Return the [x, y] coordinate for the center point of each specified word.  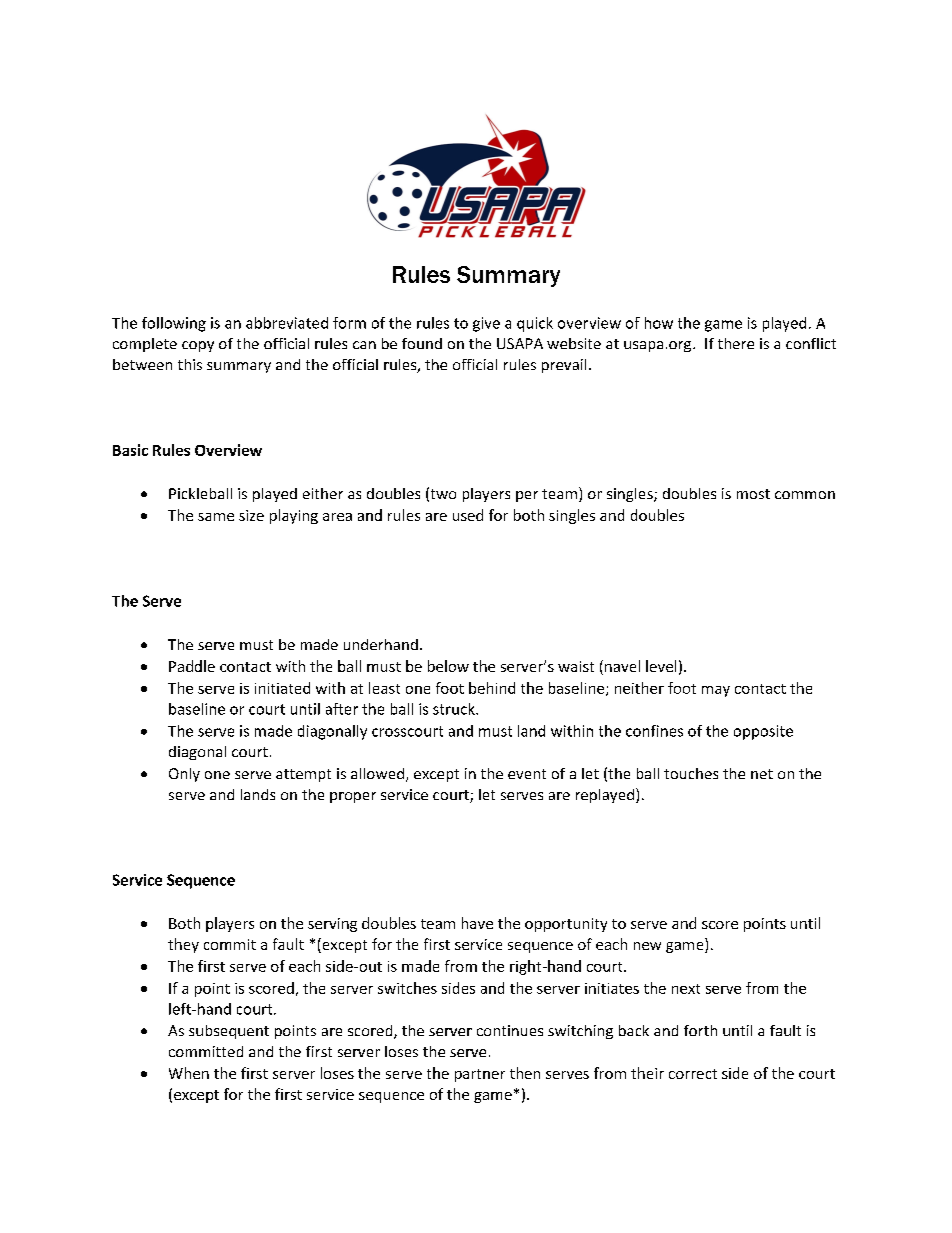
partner [480, 1075]
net [762, 774]
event [527, 774]
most [753, 494]
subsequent [229, 1032]
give [486, 324]
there [736, 343]
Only [184, 775]
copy [198, 346]
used [468, 515]
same [216, 517]
